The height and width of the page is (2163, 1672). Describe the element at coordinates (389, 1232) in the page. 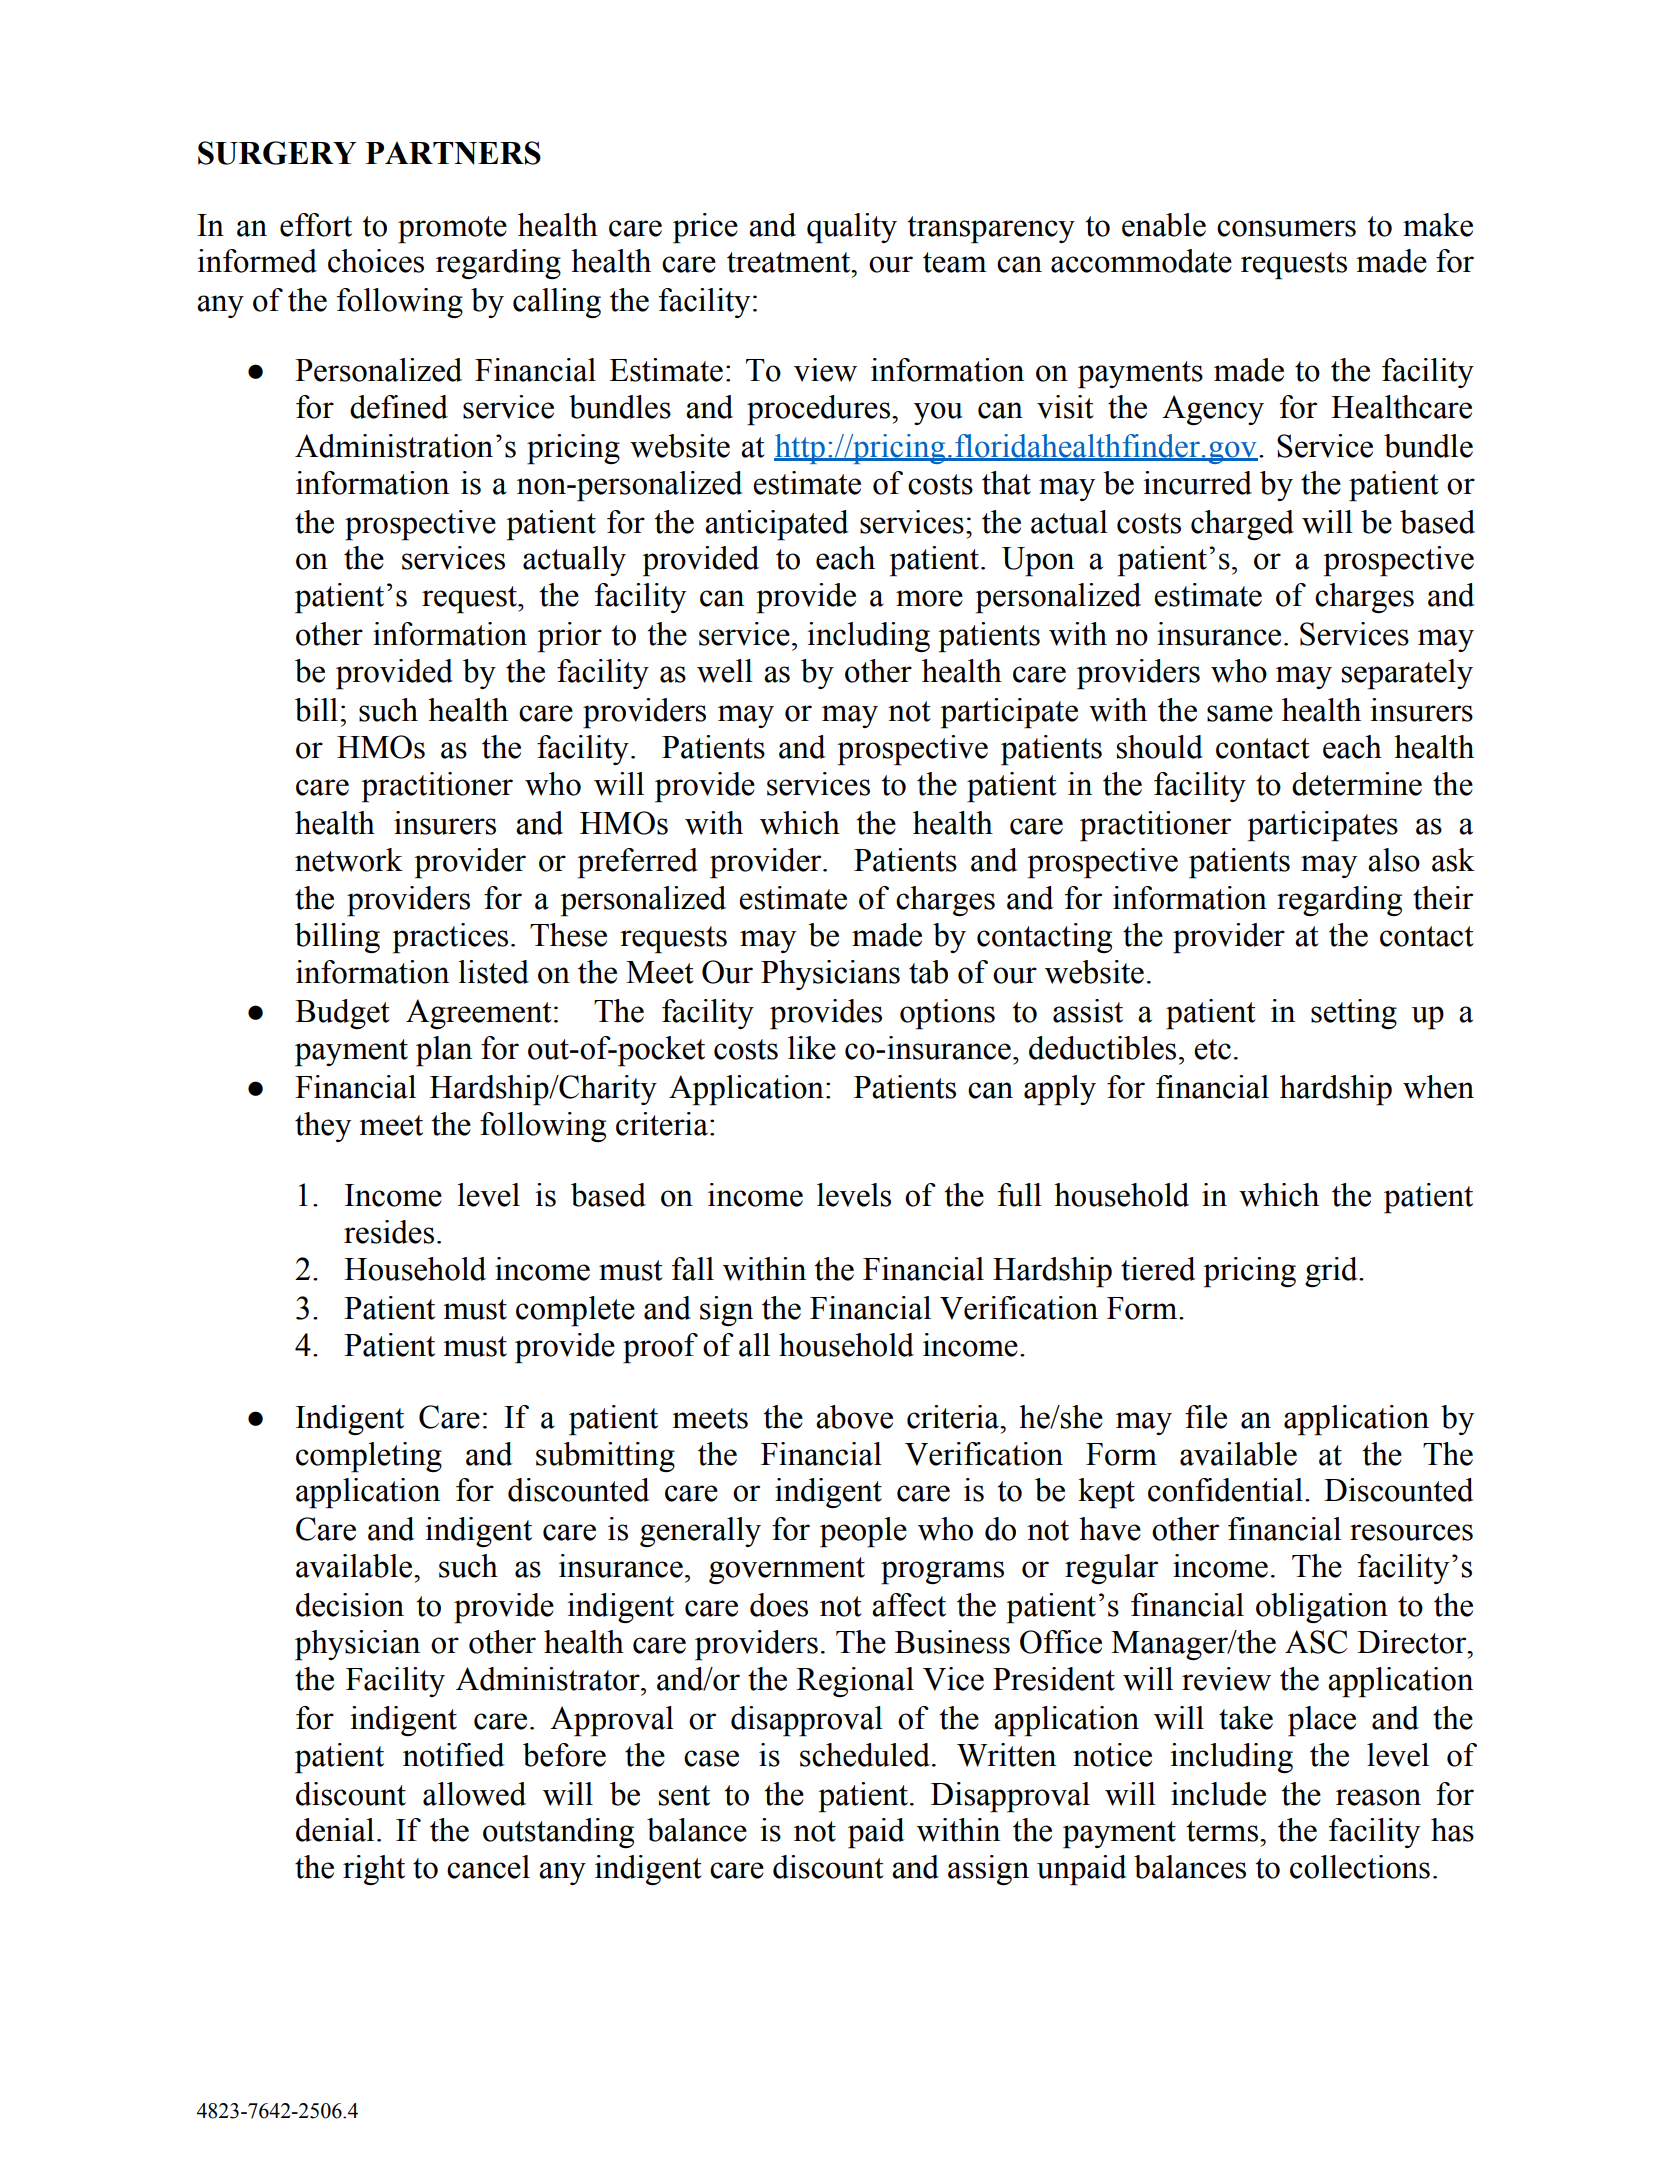

I see `resides` at that location.
